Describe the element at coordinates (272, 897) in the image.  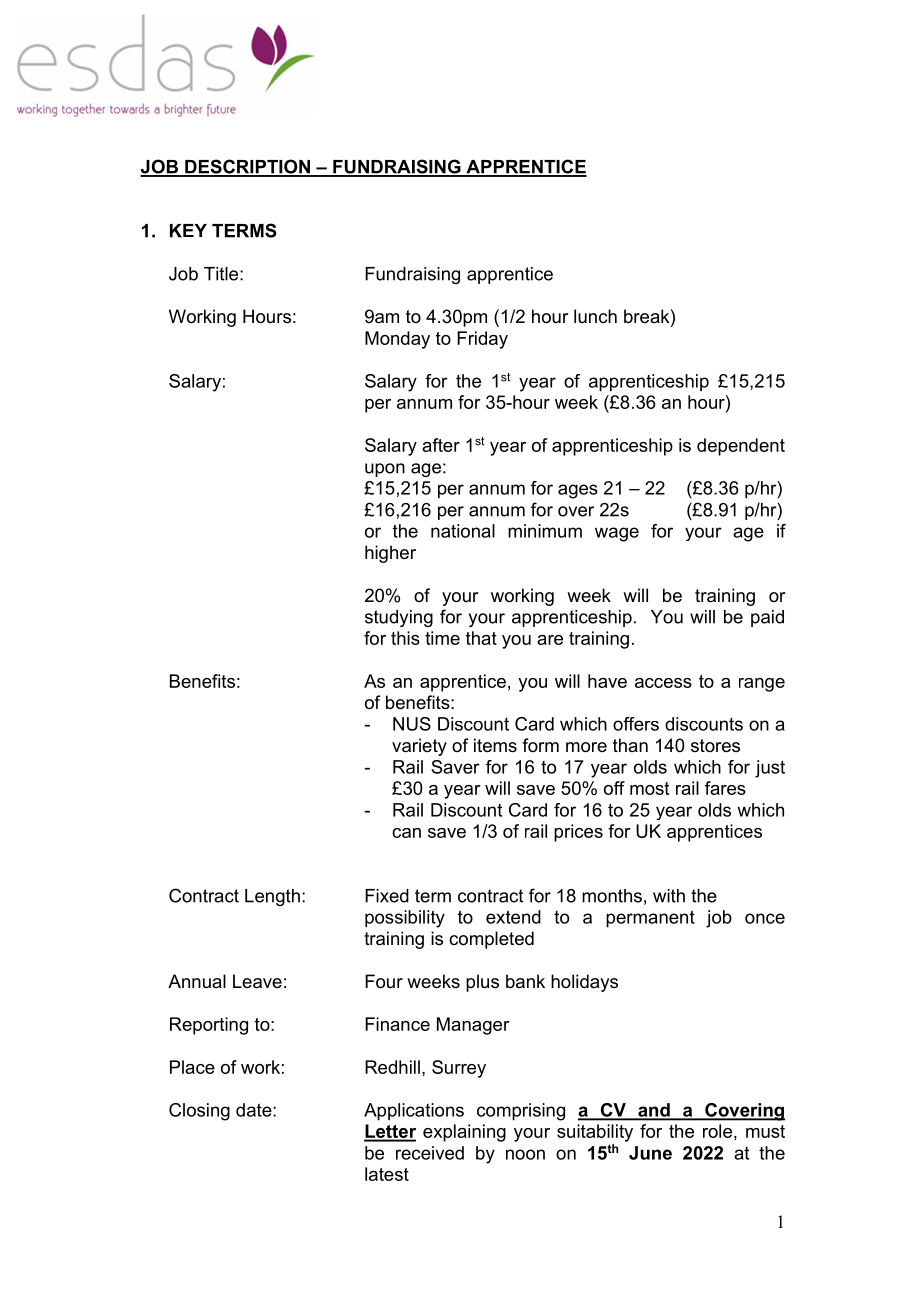
I see `Length` at that location.
